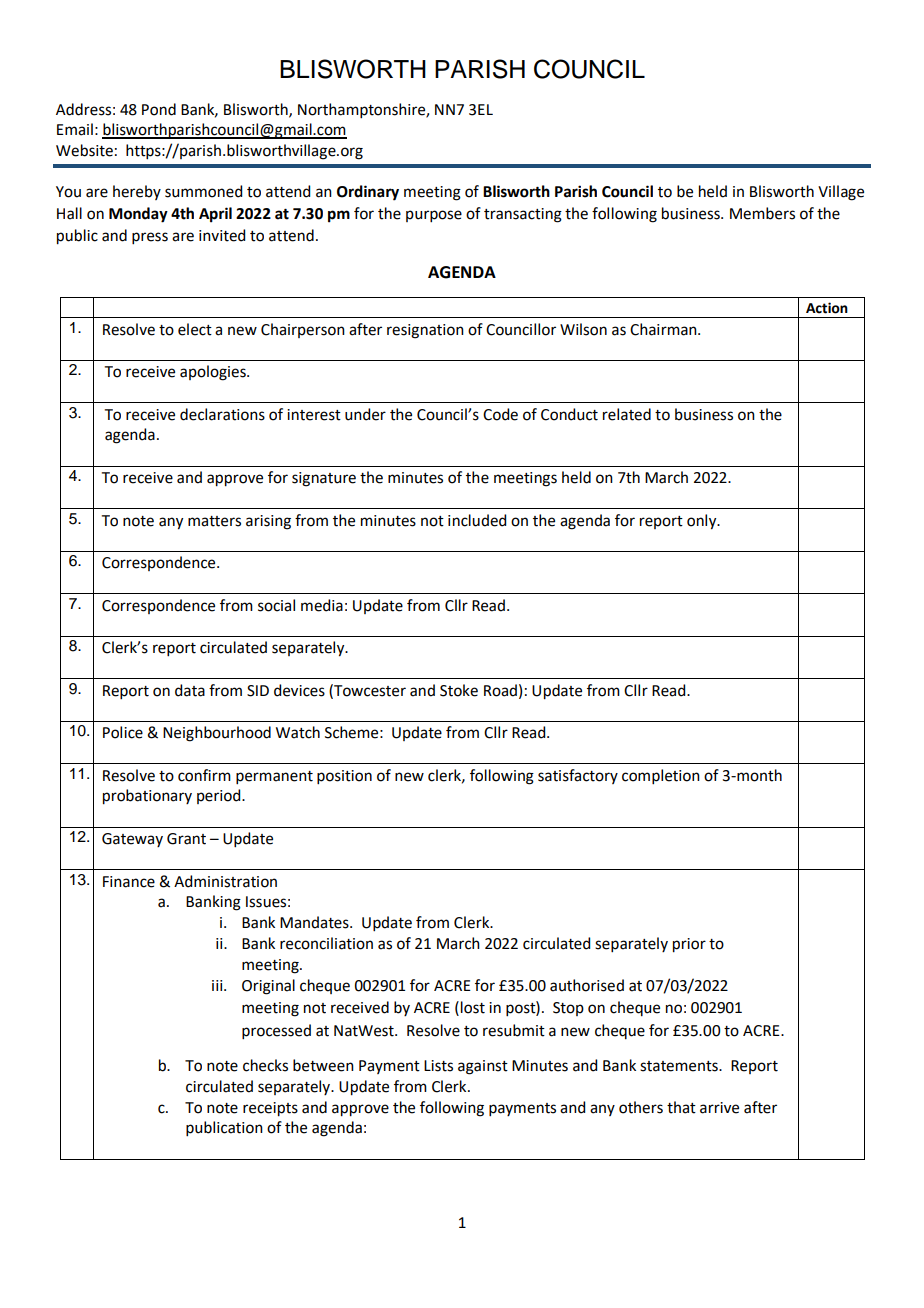 The width and height of the page is (924, 1308). I want to click on checks, so click(265, 1065).
